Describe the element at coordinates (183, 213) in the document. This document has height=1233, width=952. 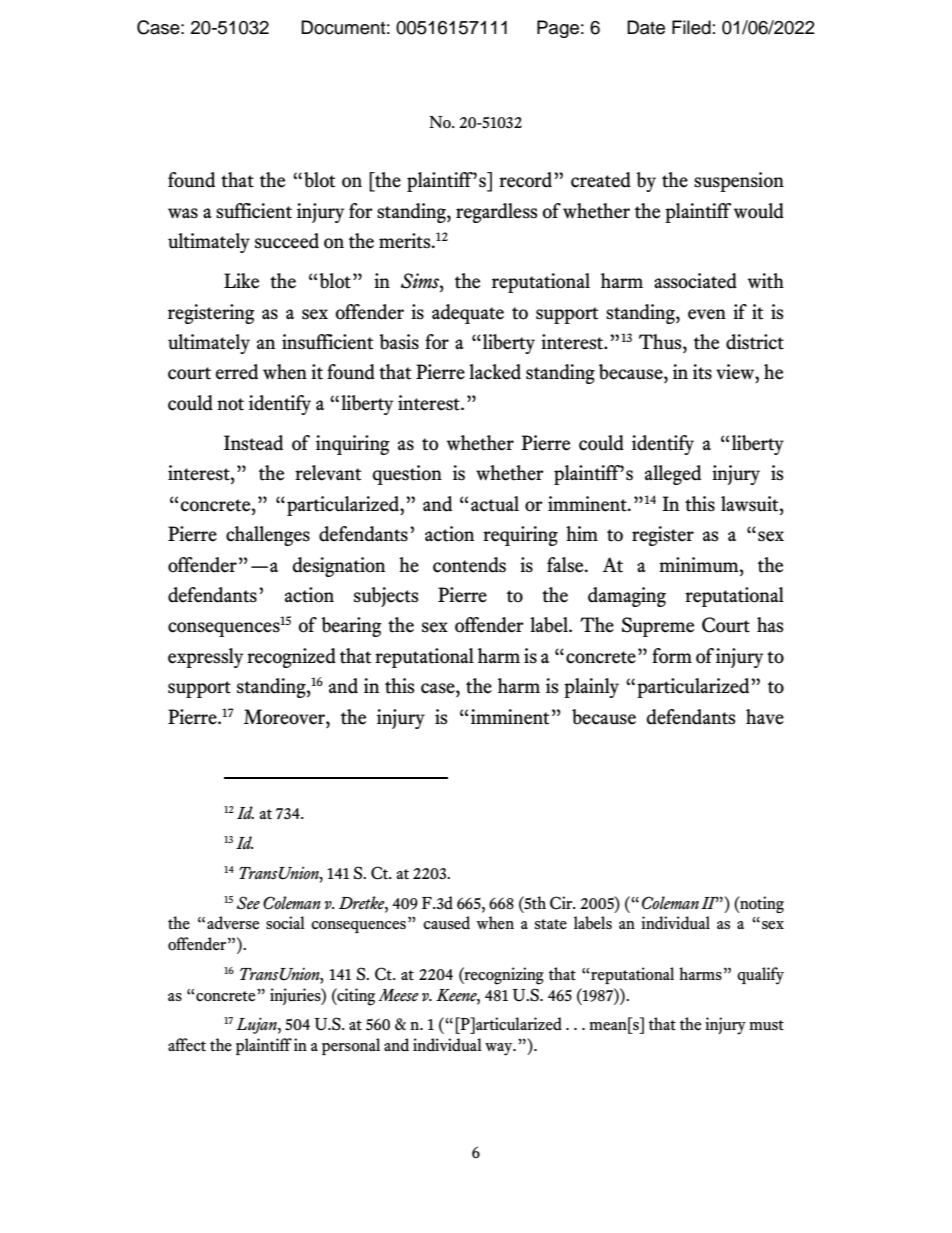
I see `was` at that location.
